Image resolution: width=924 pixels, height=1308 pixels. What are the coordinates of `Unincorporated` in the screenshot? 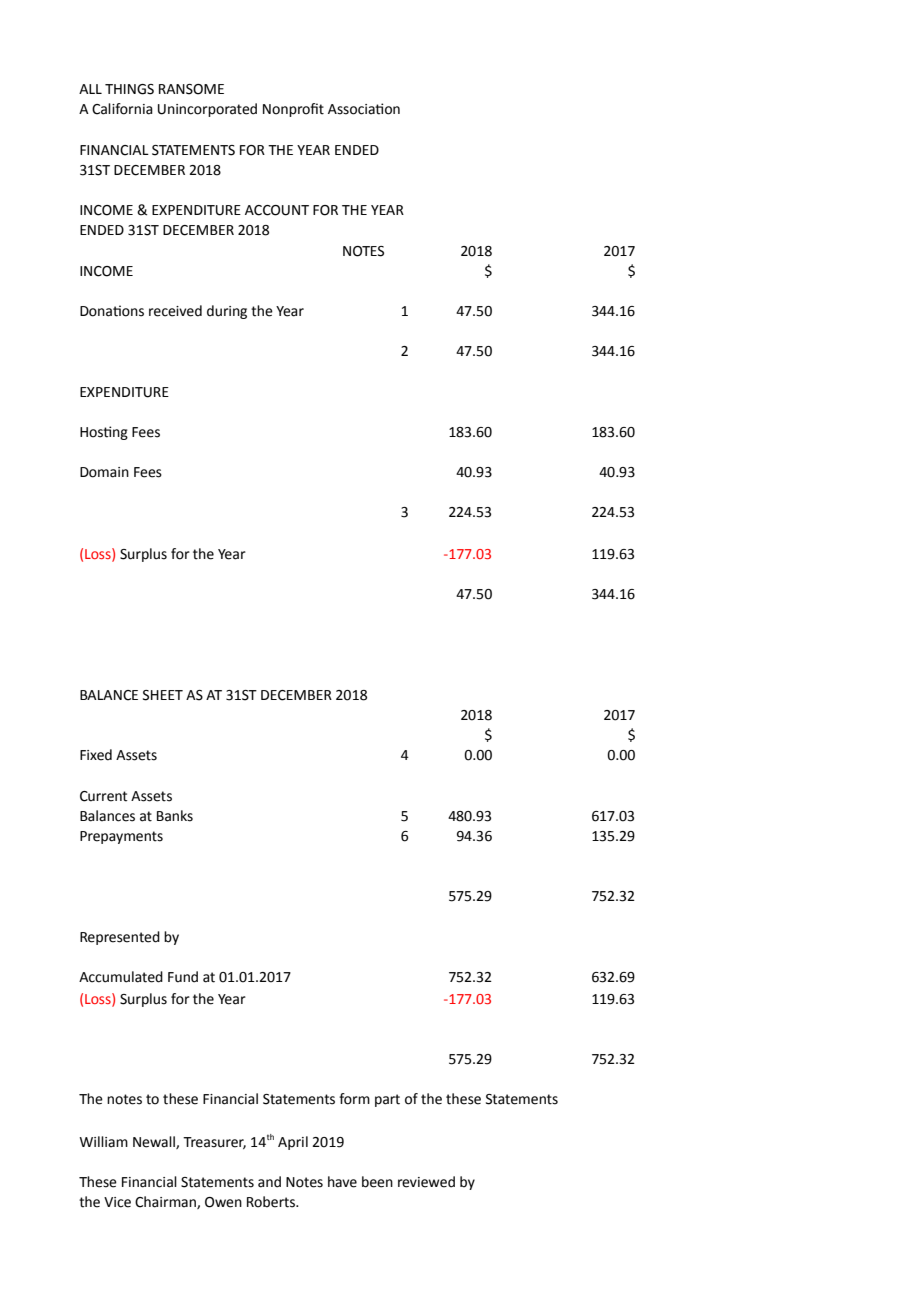 It's located at (207, 110).
